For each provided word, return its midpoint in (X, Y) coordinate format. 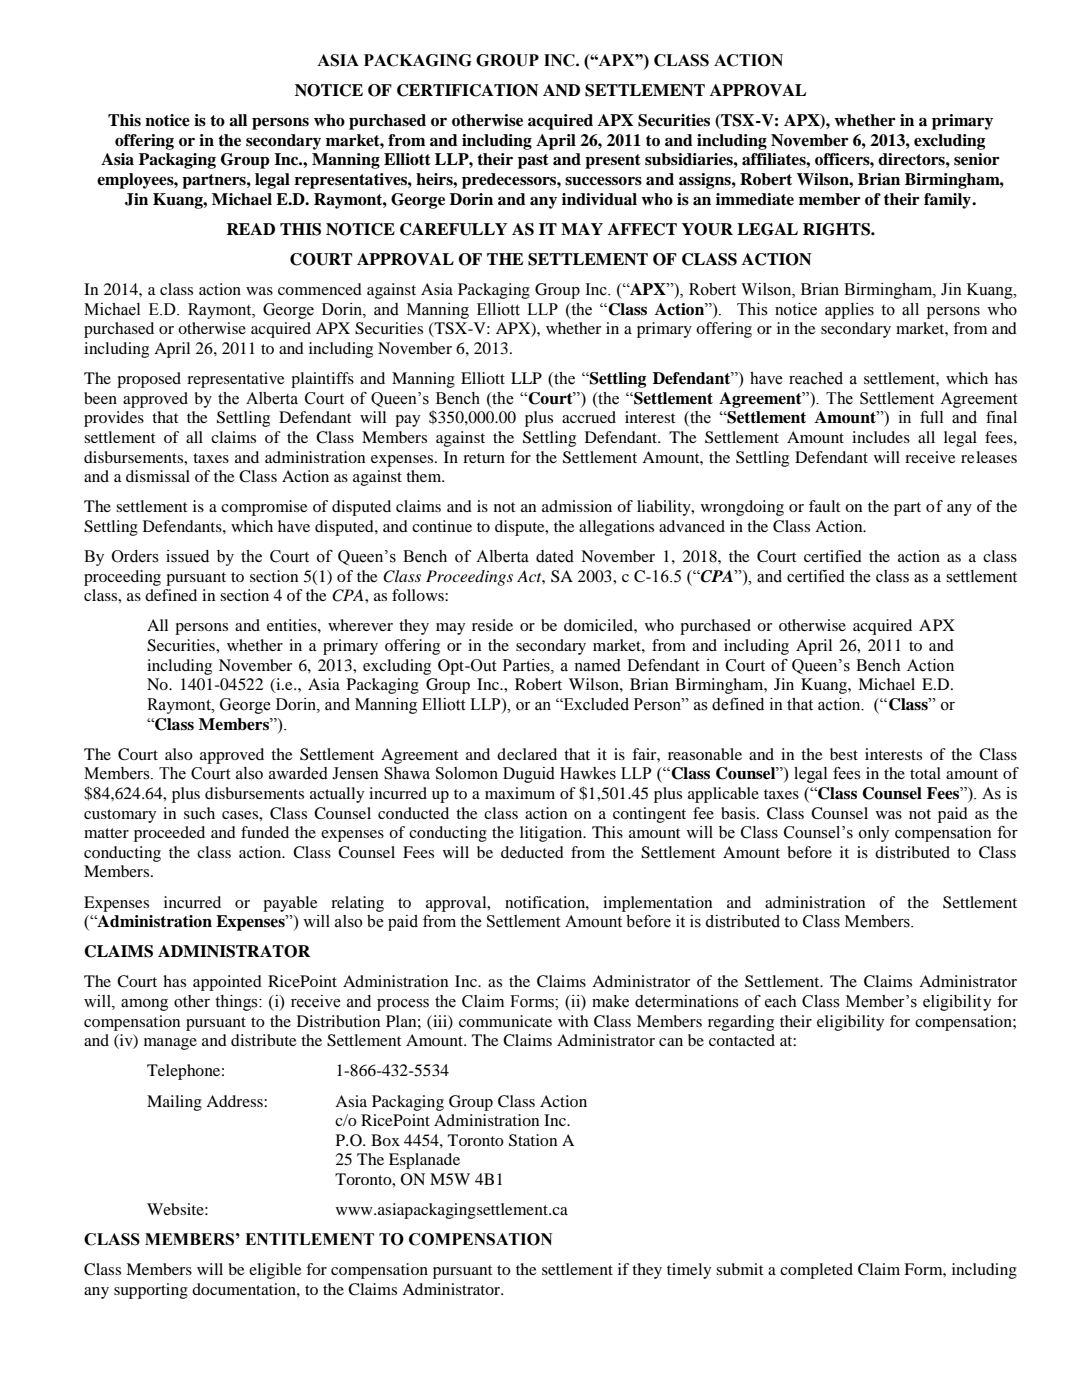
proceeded (169, 834)
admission (577, 506)
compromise (264, 508)
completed (816, 1271)
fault (824, 506)
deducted (532, 852)
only (874, 834)
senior (977, 159)
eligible (275, 1271)
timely (689, 1271)
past (533, 161)
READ (250, 229)
